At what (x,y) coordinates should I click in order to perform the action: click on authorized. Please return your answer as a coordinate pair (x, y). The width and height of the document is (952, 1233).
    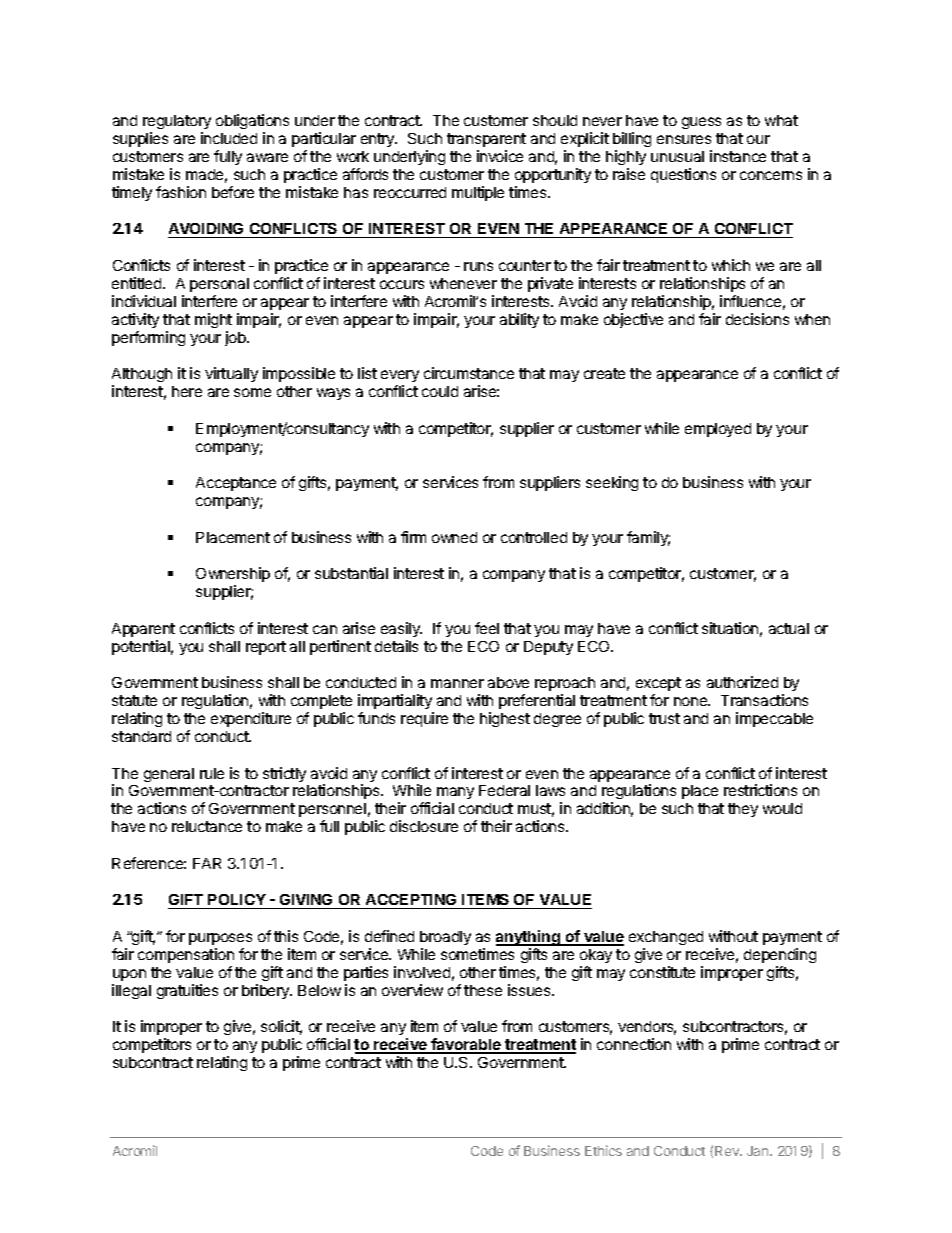
    Looking at the image, I should click on (742, 682).
